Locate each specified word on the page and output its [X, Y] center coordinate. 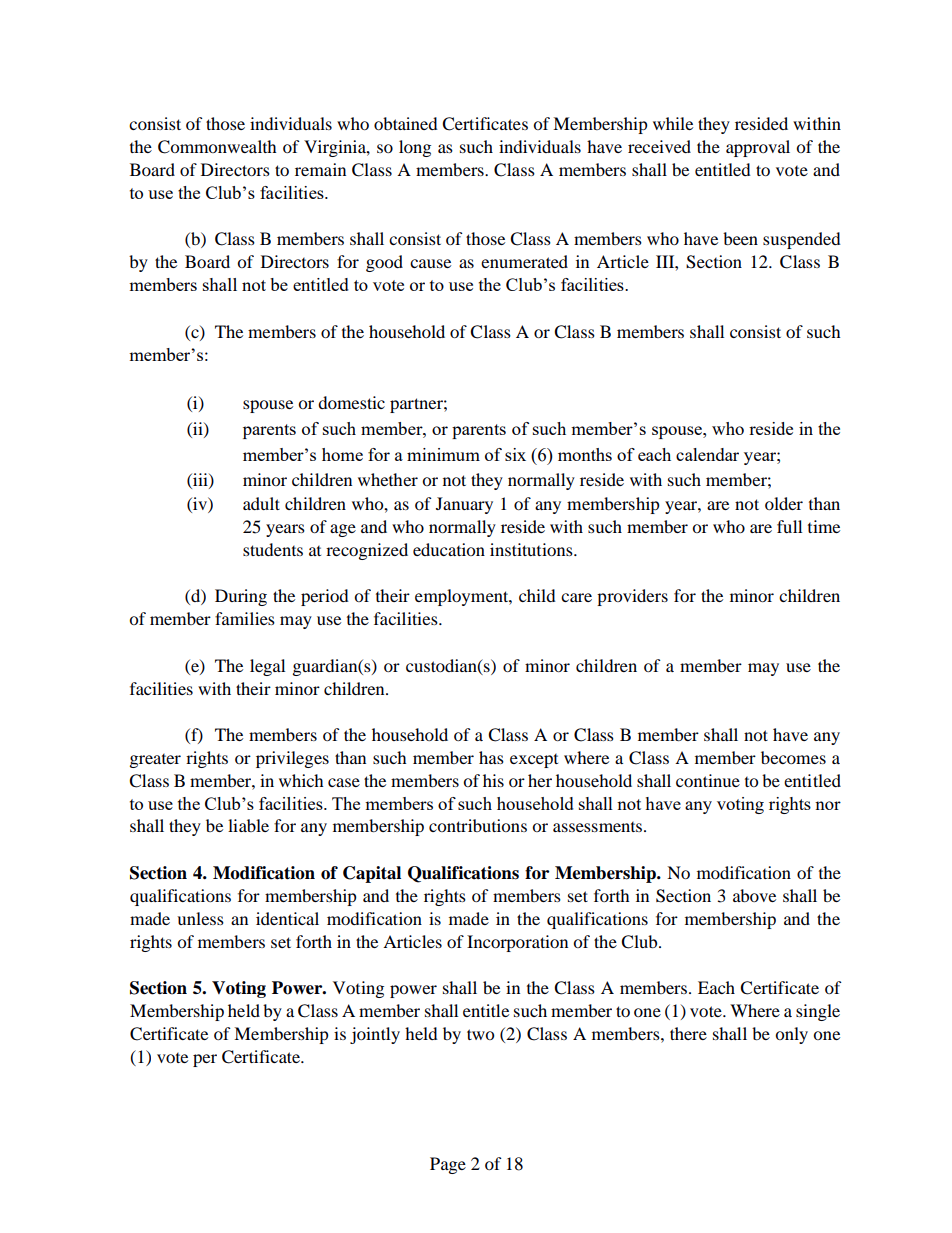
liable [248, 825]
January [464, 505]
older [784, 503]
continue [708, 780]
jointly [375, 1035]
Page [448, 1165]
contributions [478, 825]
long [415, 148]
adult [261, 503]
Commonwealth [217, 147]
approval [758, 148]
